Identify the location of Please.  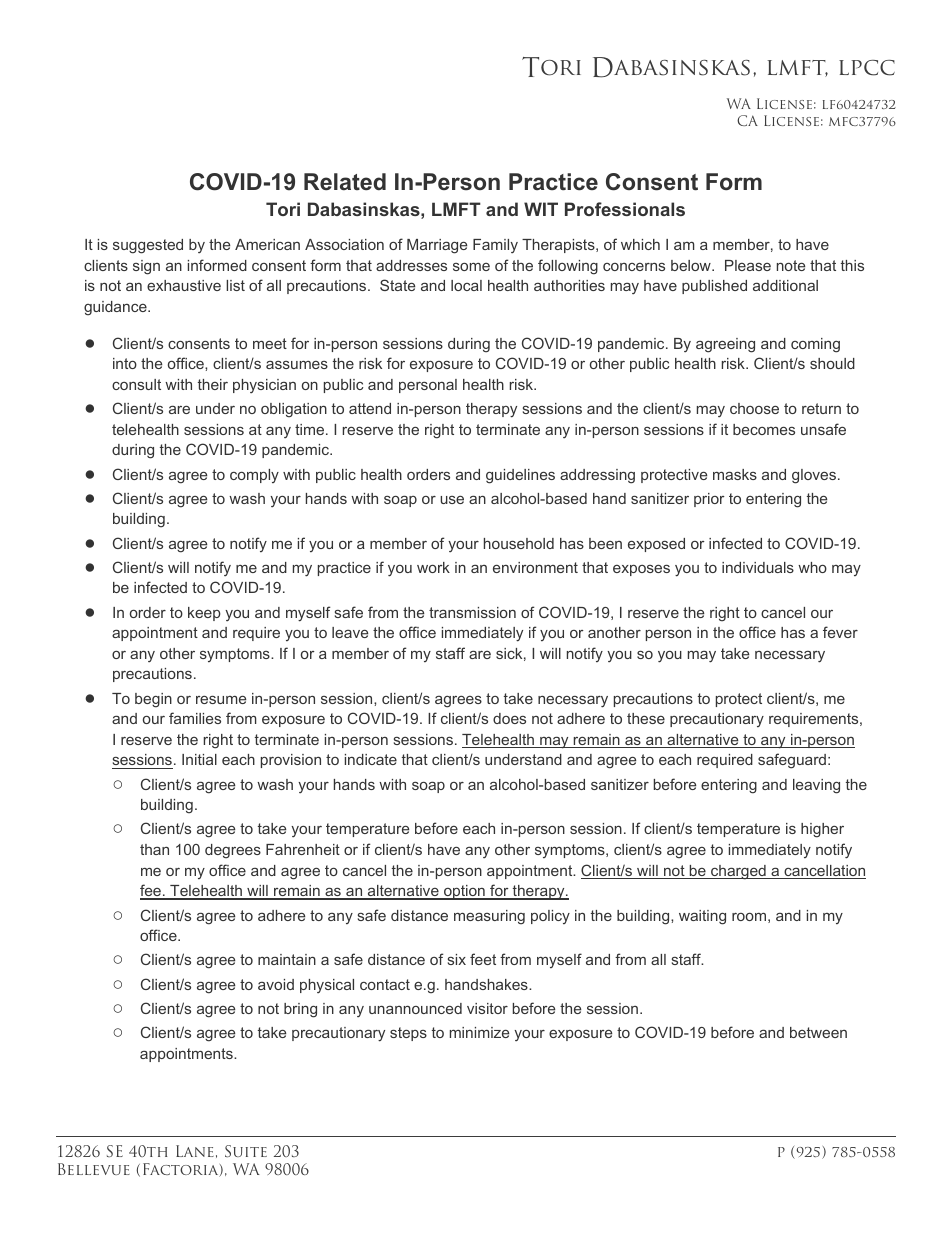
(748, 265).
